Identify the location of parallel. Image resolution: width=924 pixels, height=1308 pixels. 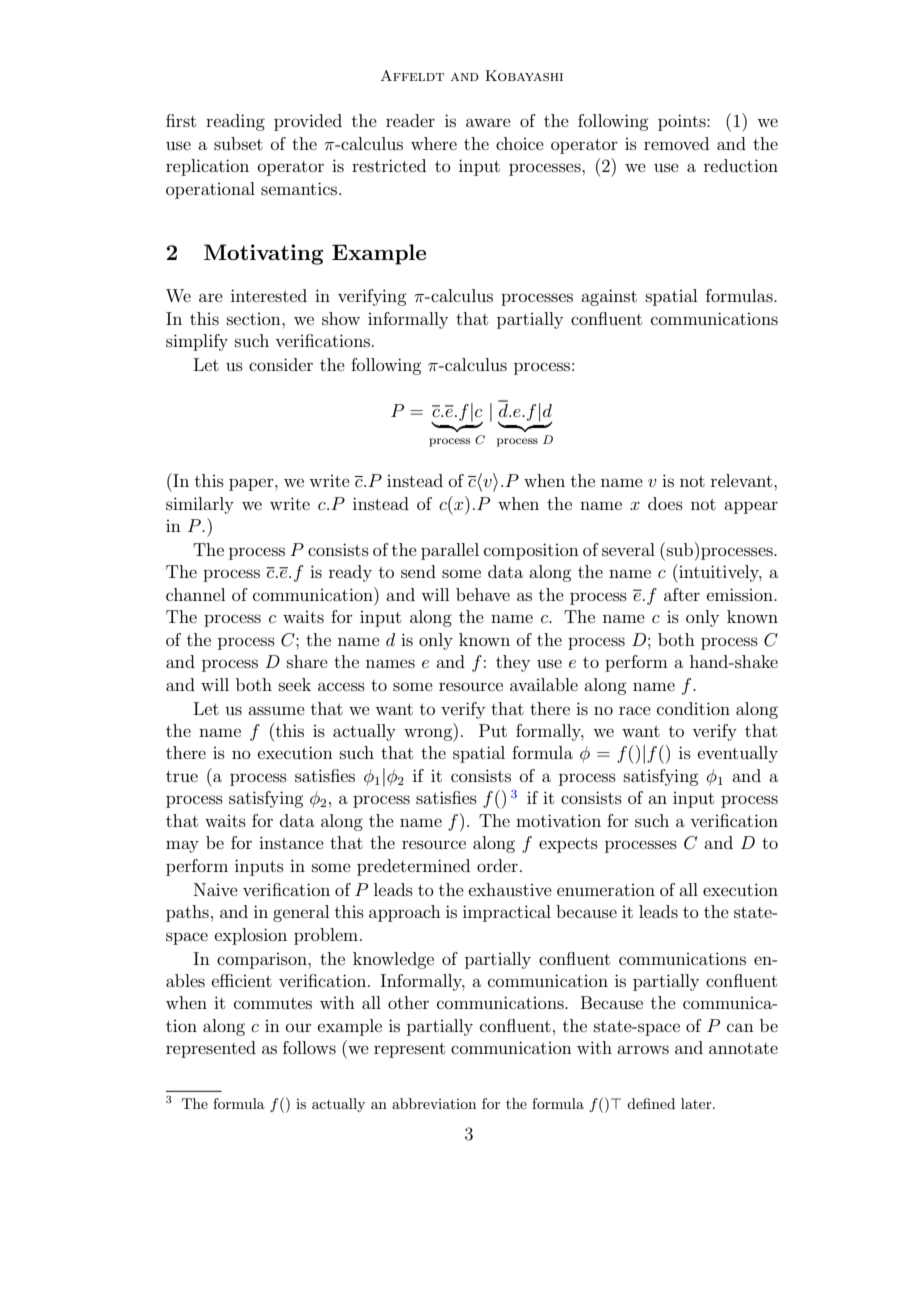
(450, 551).
